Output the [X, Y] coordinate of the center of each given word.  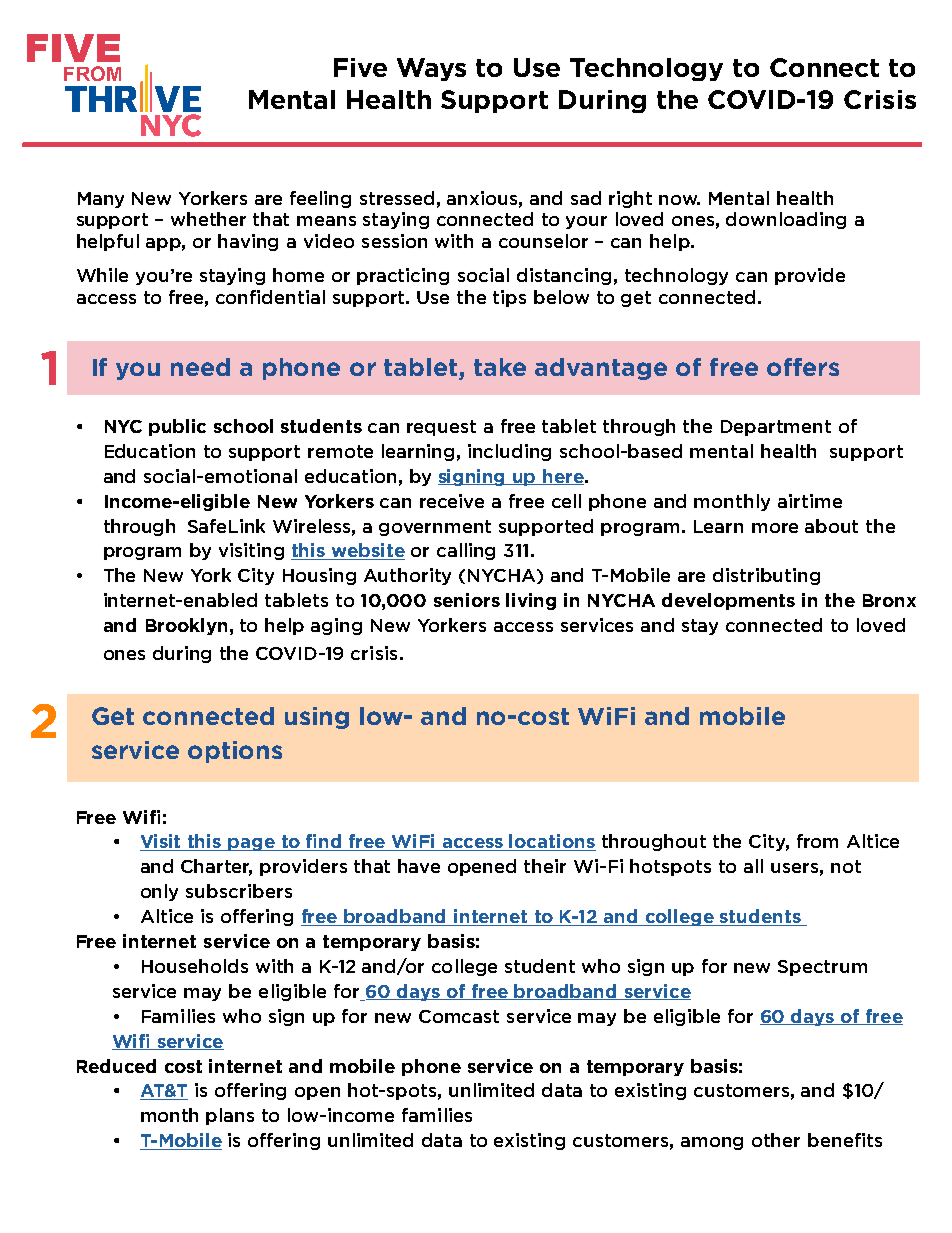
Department [776, 428]
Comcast [459, 1016]
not [846, 866]
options [235, 752]
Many [101, 200]
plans [230, 1116]
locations [552, 842]
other [776, 1140]
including [509, 452]
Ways [431, 69]
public [177, 427]
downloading [786, 220]
